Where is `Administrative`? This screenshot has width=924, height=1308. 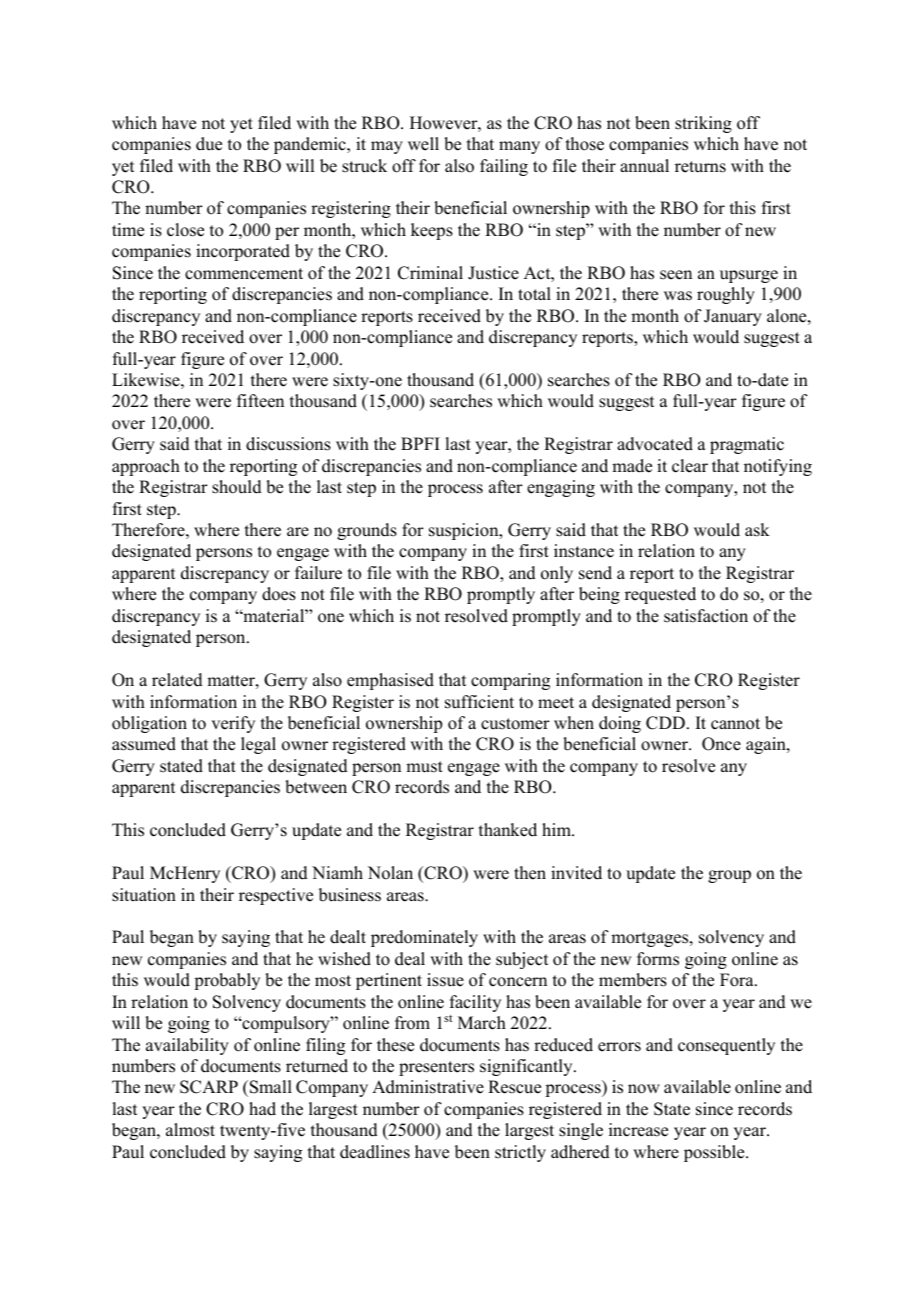 Administrative is located at coordinates (428, 1087).
